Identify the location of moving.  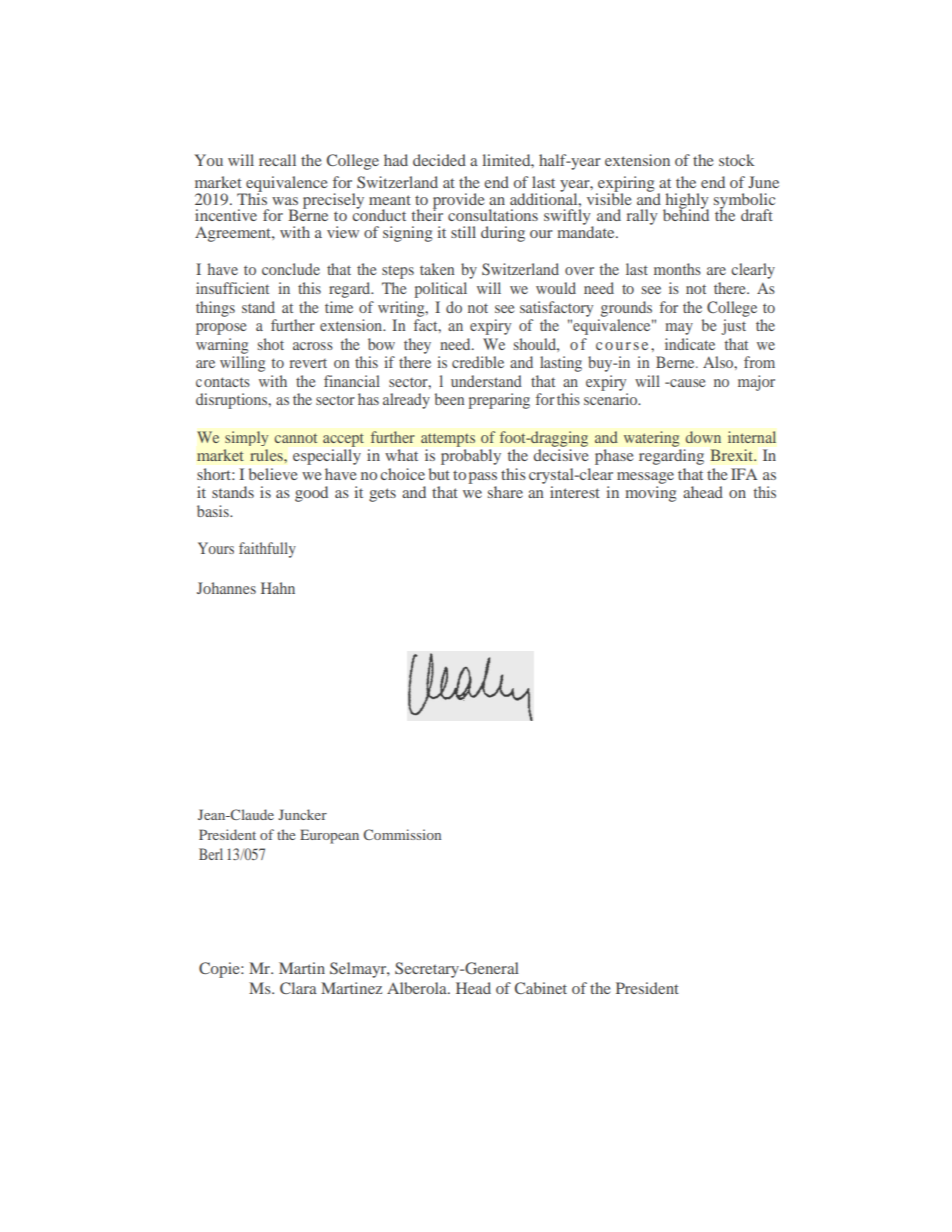
(650, 494).
